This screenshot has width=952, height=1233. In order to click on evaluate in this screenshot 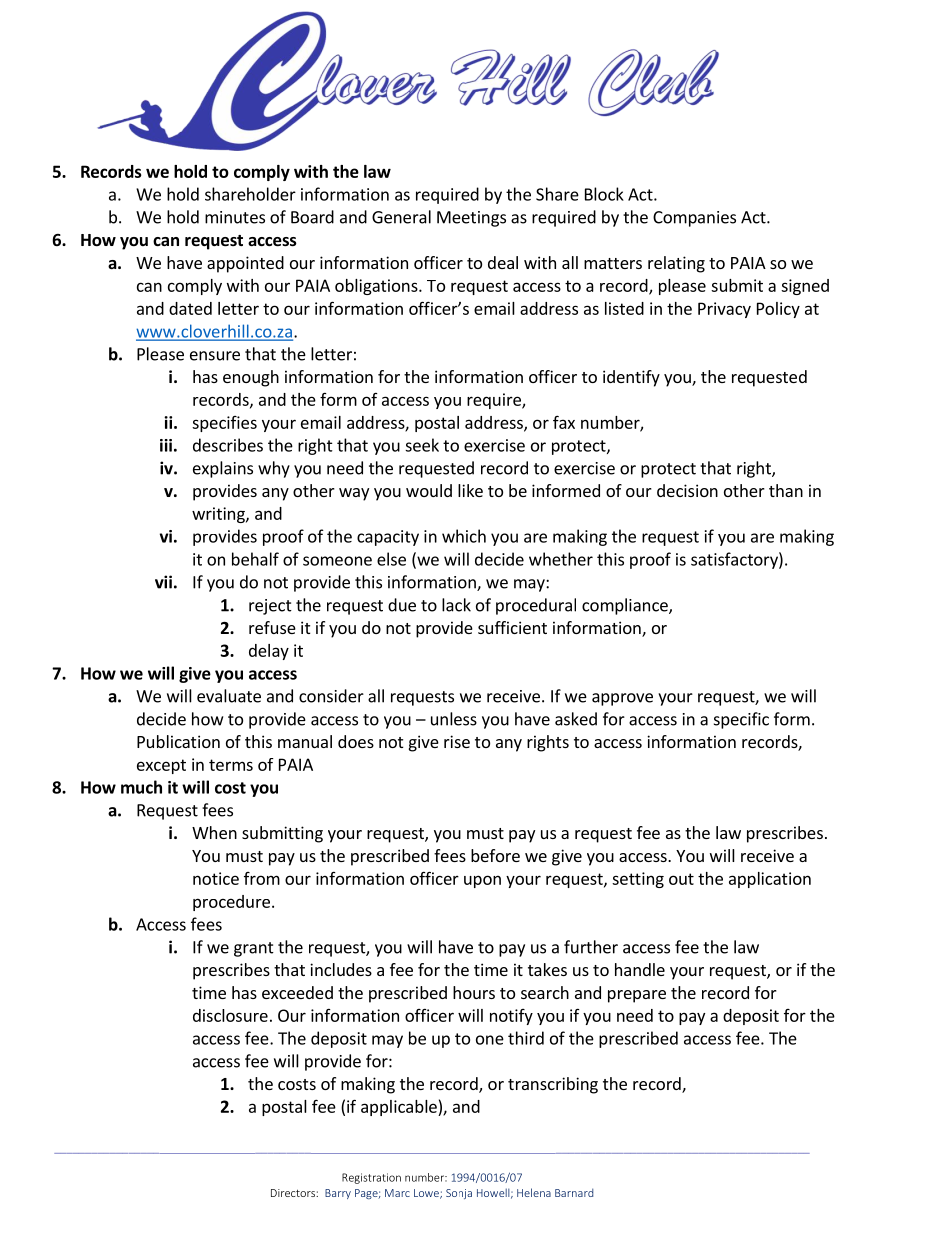, I will do `click(229, 696)`.
